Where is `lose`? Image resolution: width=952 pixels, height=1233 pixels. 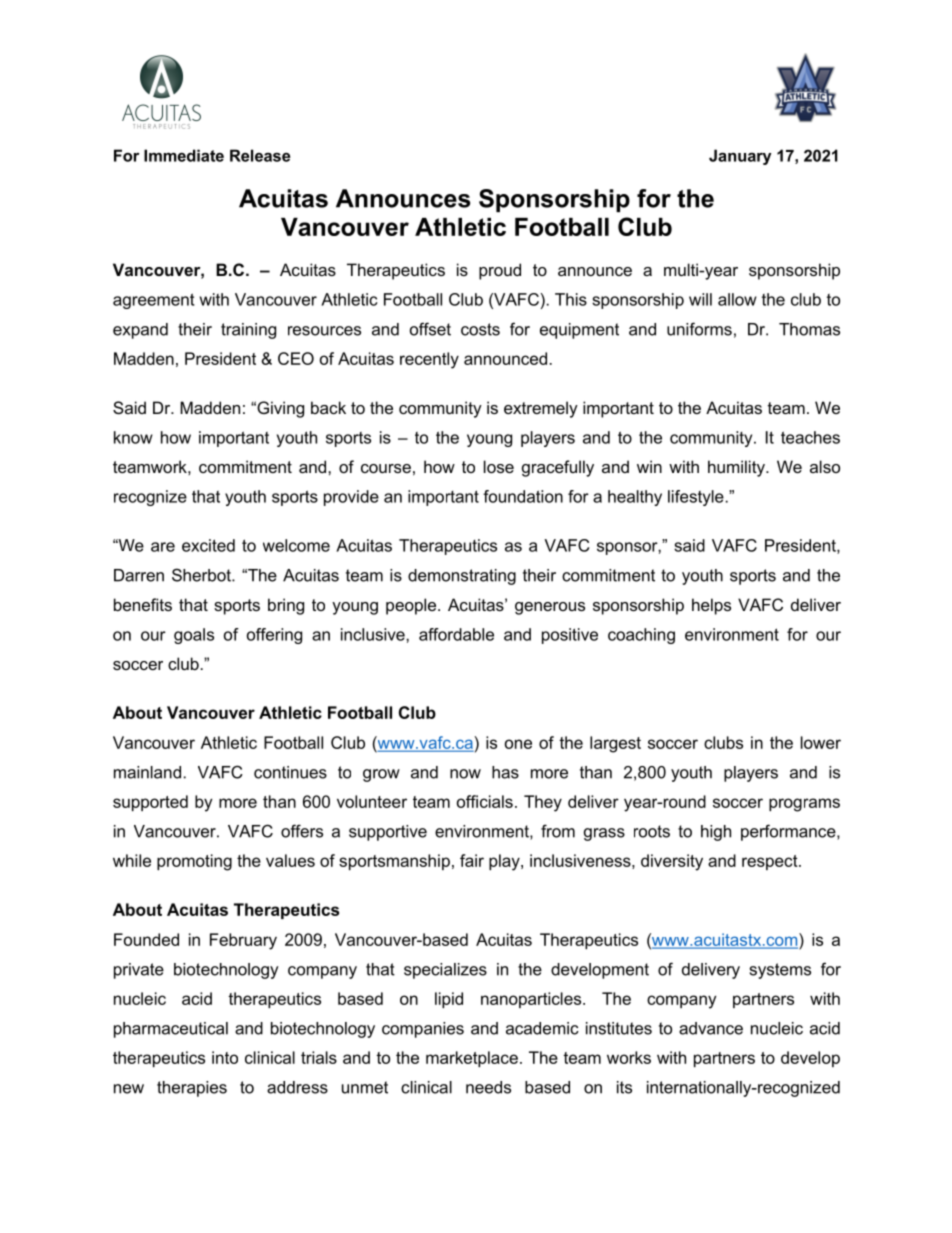
lose is located at coordinates (499, 466).
